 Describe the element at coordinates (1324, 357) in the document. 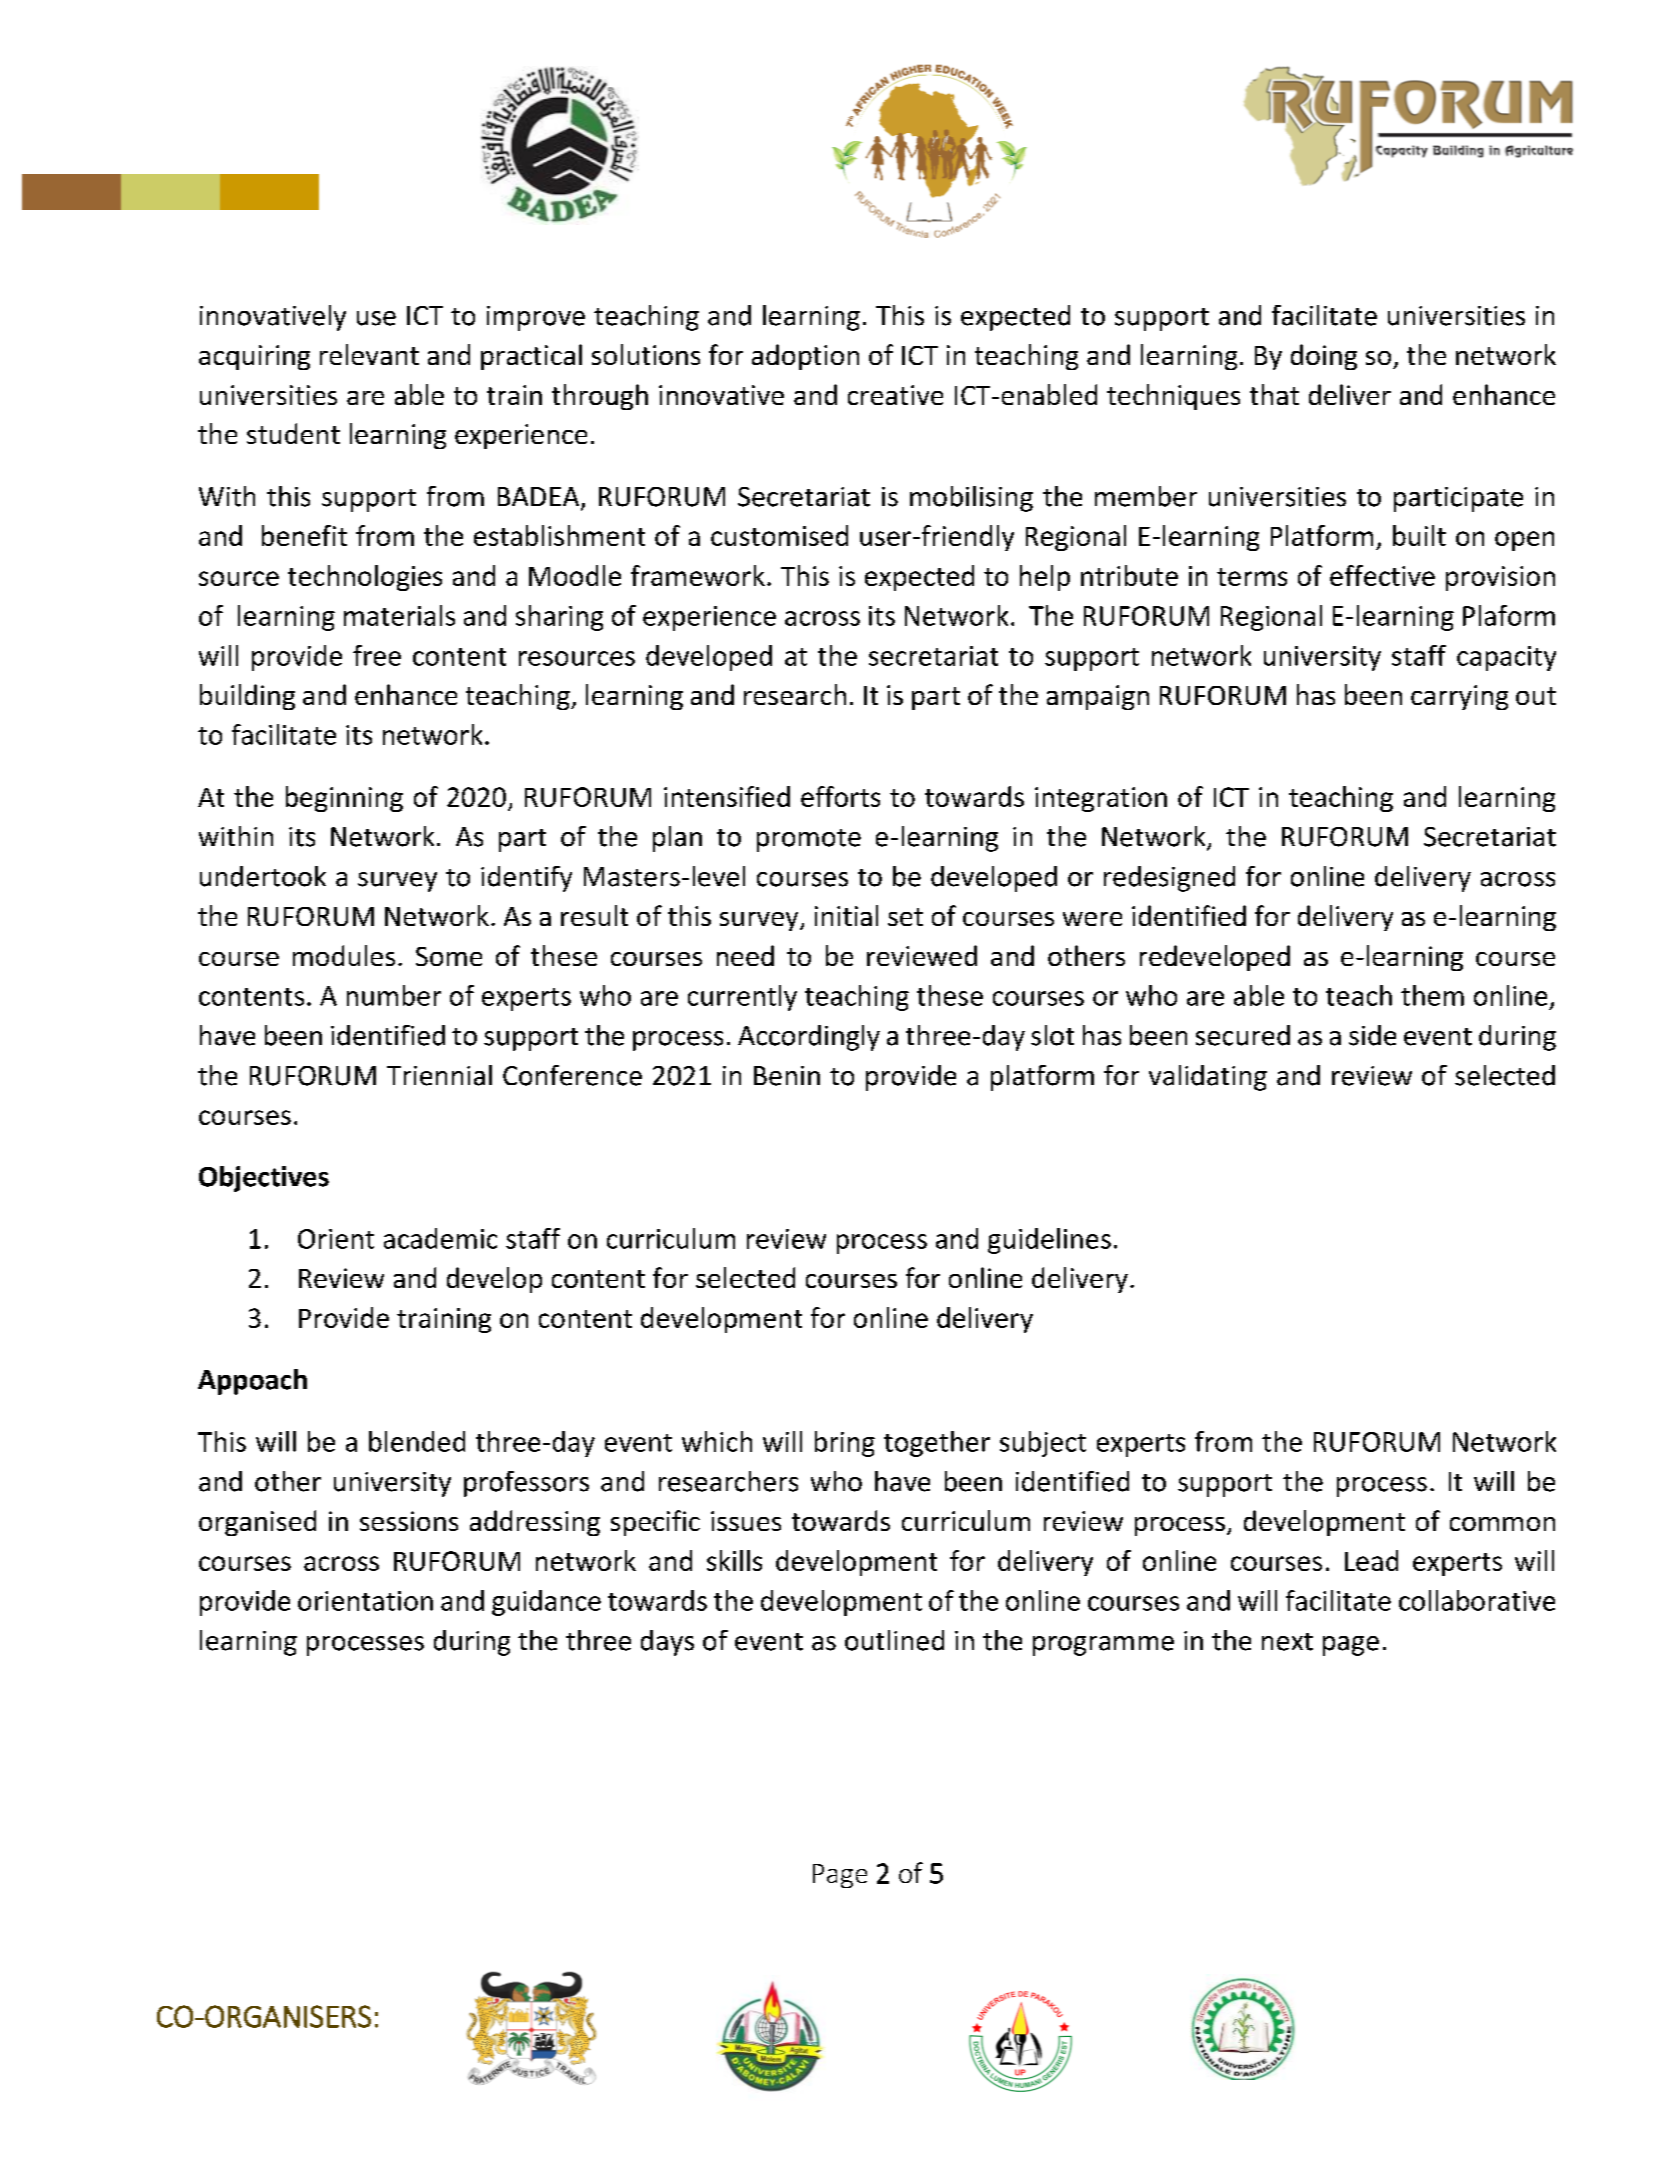

I see `doing` at that location.
